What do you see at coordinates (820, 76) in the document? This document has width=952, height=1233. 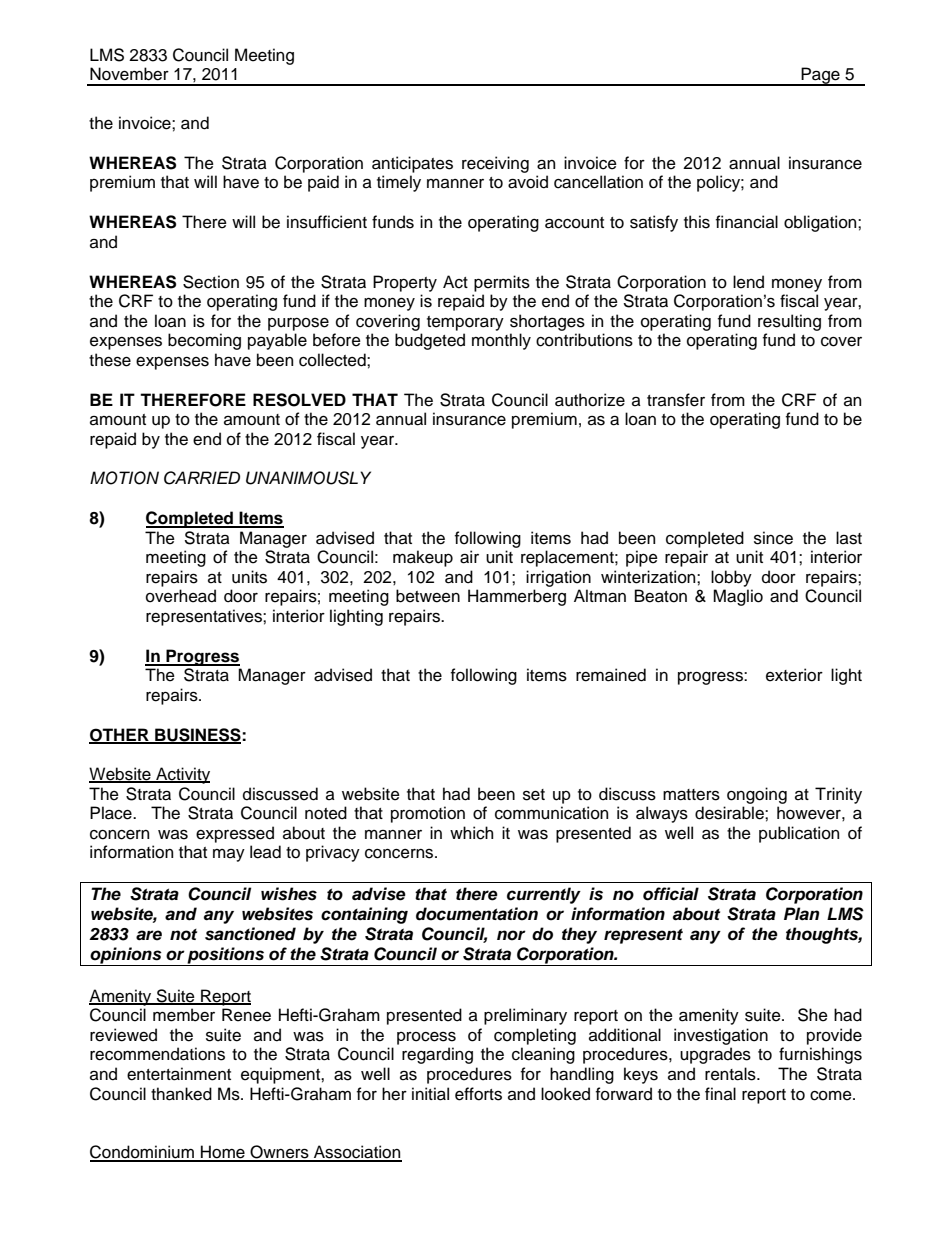 I see `Page` at bounding box center [820, 76].
